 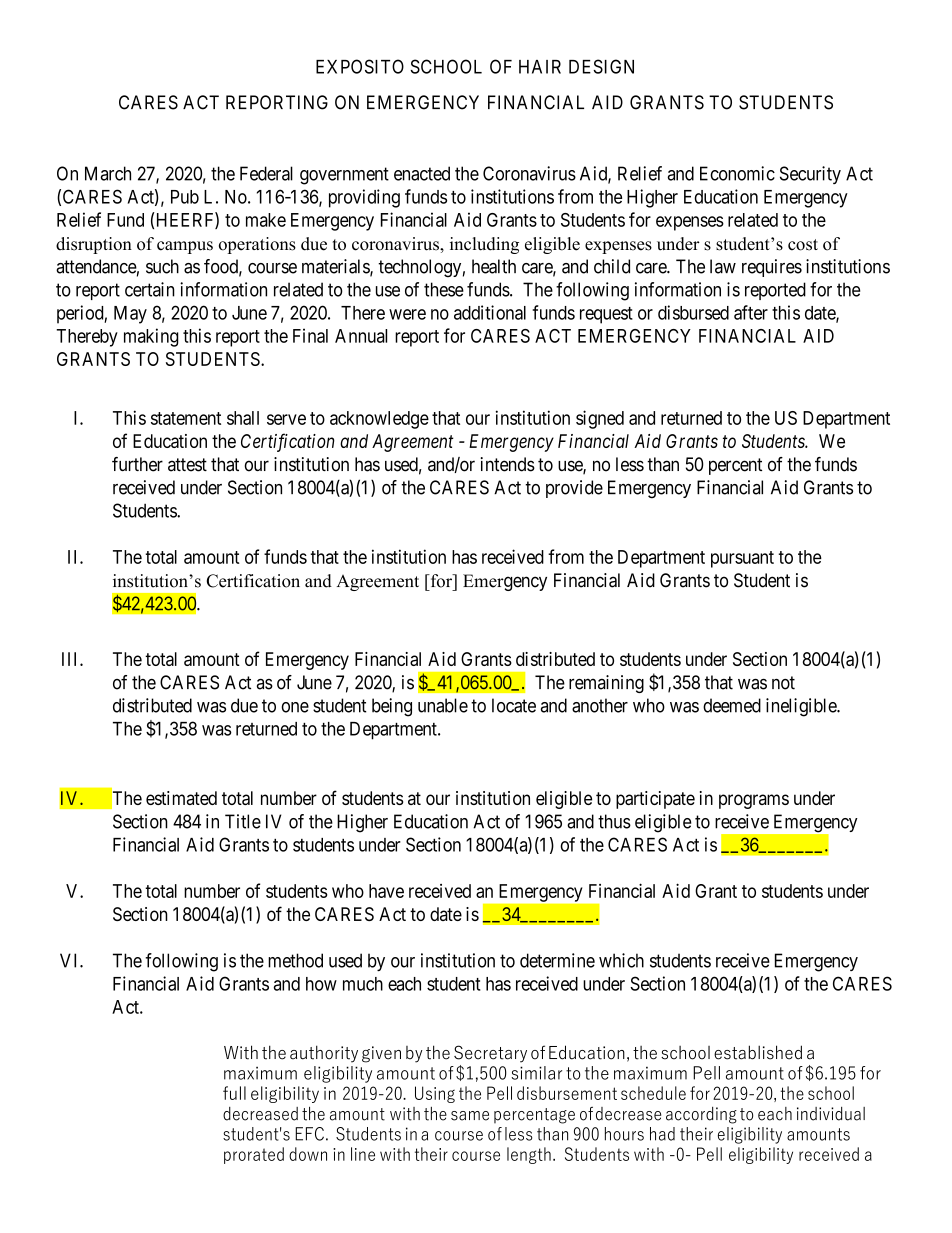 I want to click on same, so click(x=470, y=1116).
